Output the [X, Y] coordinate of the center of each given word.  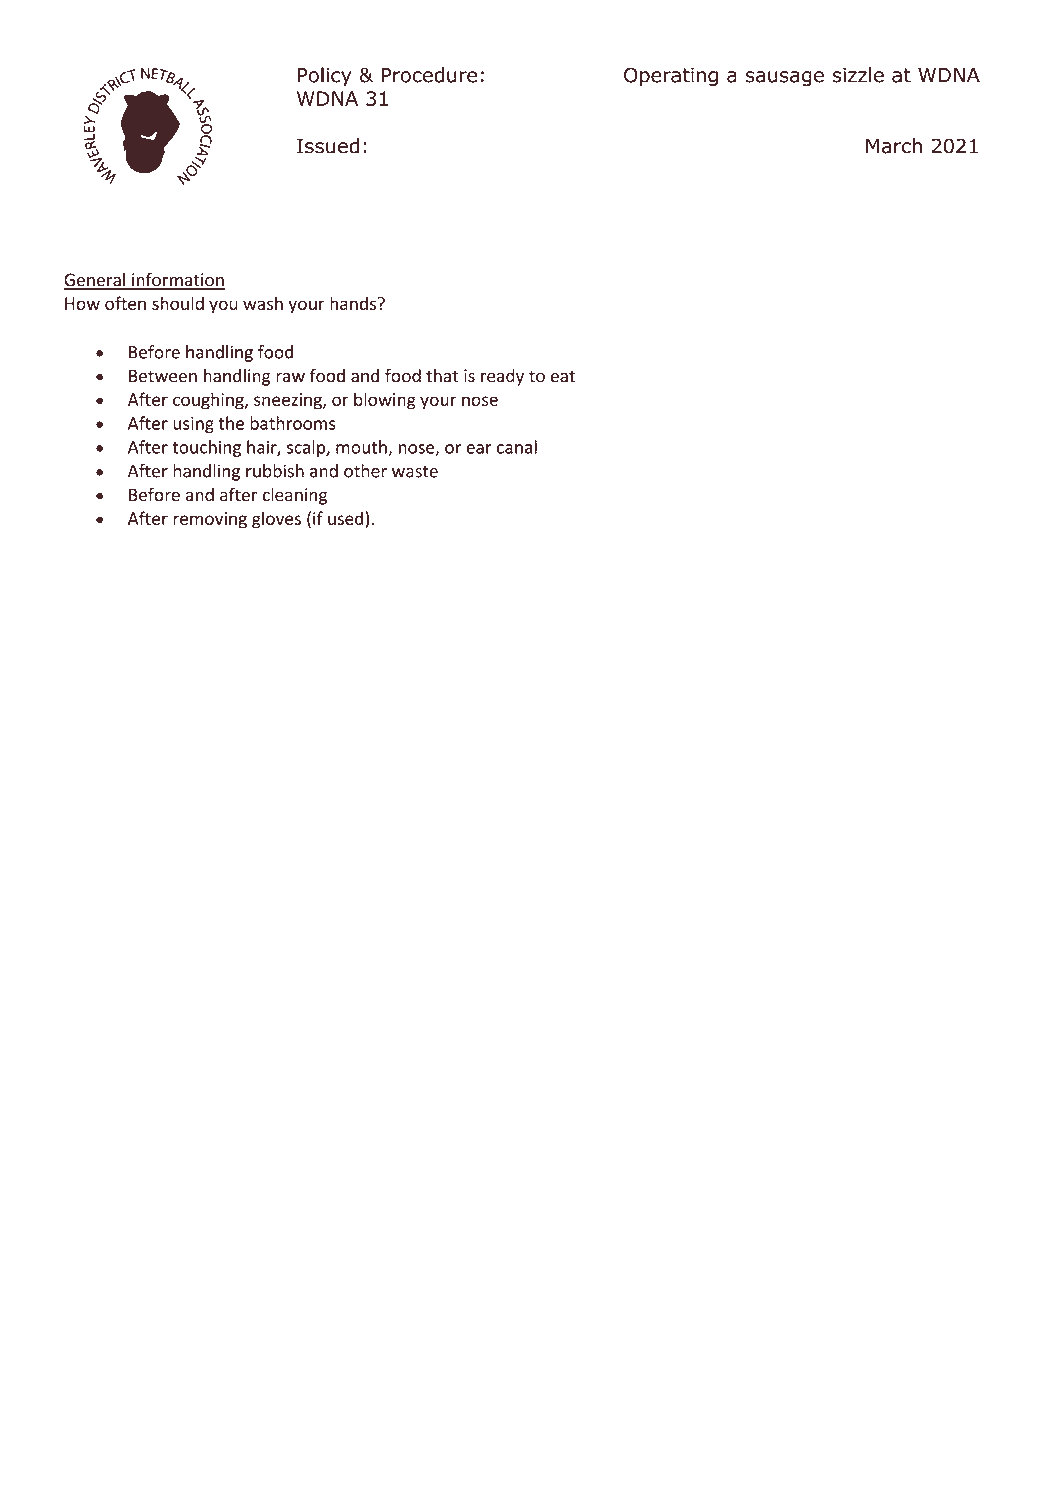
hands [353, 303]
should [178, 303]
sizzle [858, 75]
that [442, 376]
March [894, 146]
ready [502, 377]
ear [479, 449]
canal [517, 447]
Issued [328, 146]
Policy [325, 76]
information [177, 280]
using [193, 425]
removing [210, 520]
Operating [671, 77]
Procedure [429, 75]
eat [563, 376]
